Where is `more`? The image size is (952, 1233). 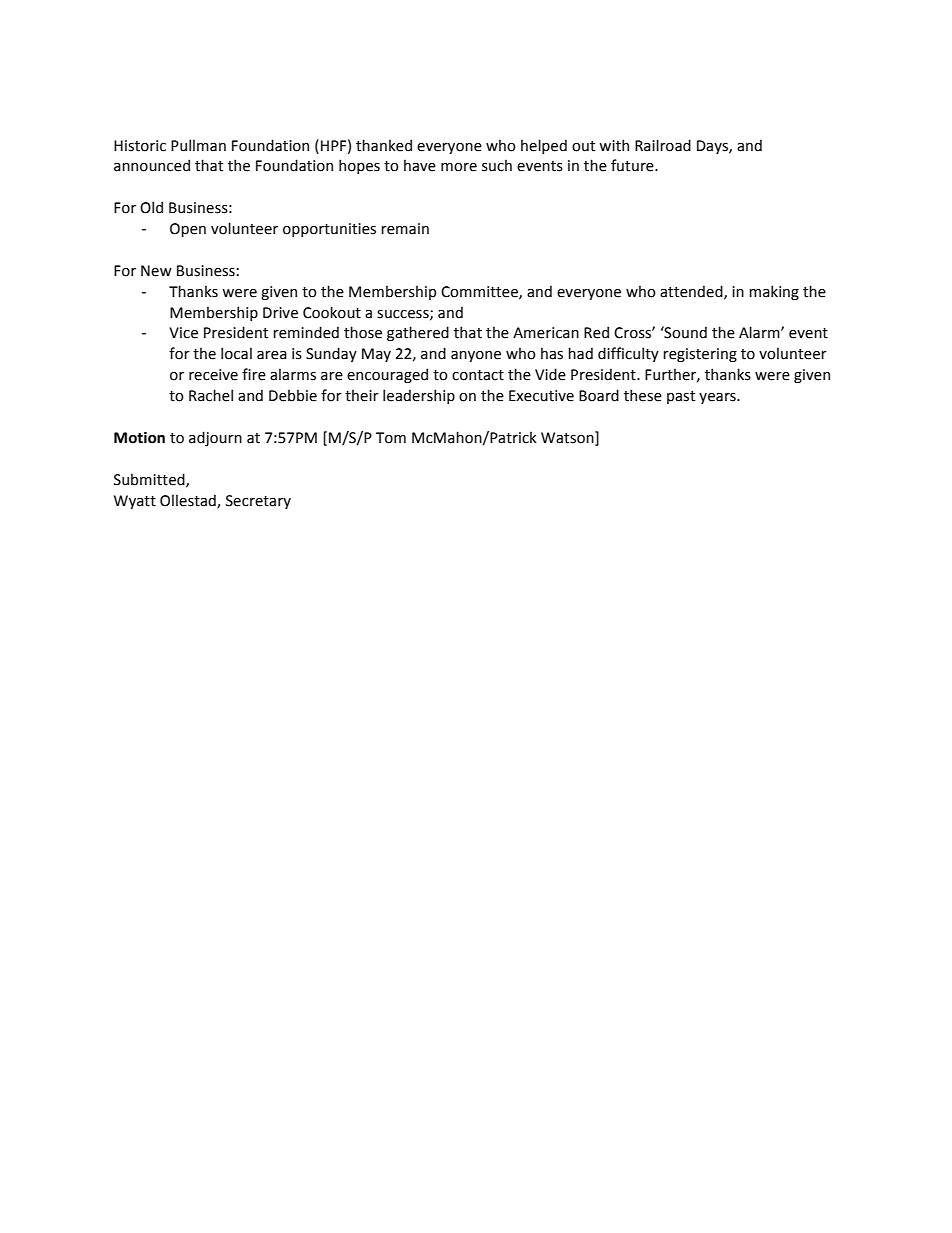 more is located at coordinates (459, 167).
